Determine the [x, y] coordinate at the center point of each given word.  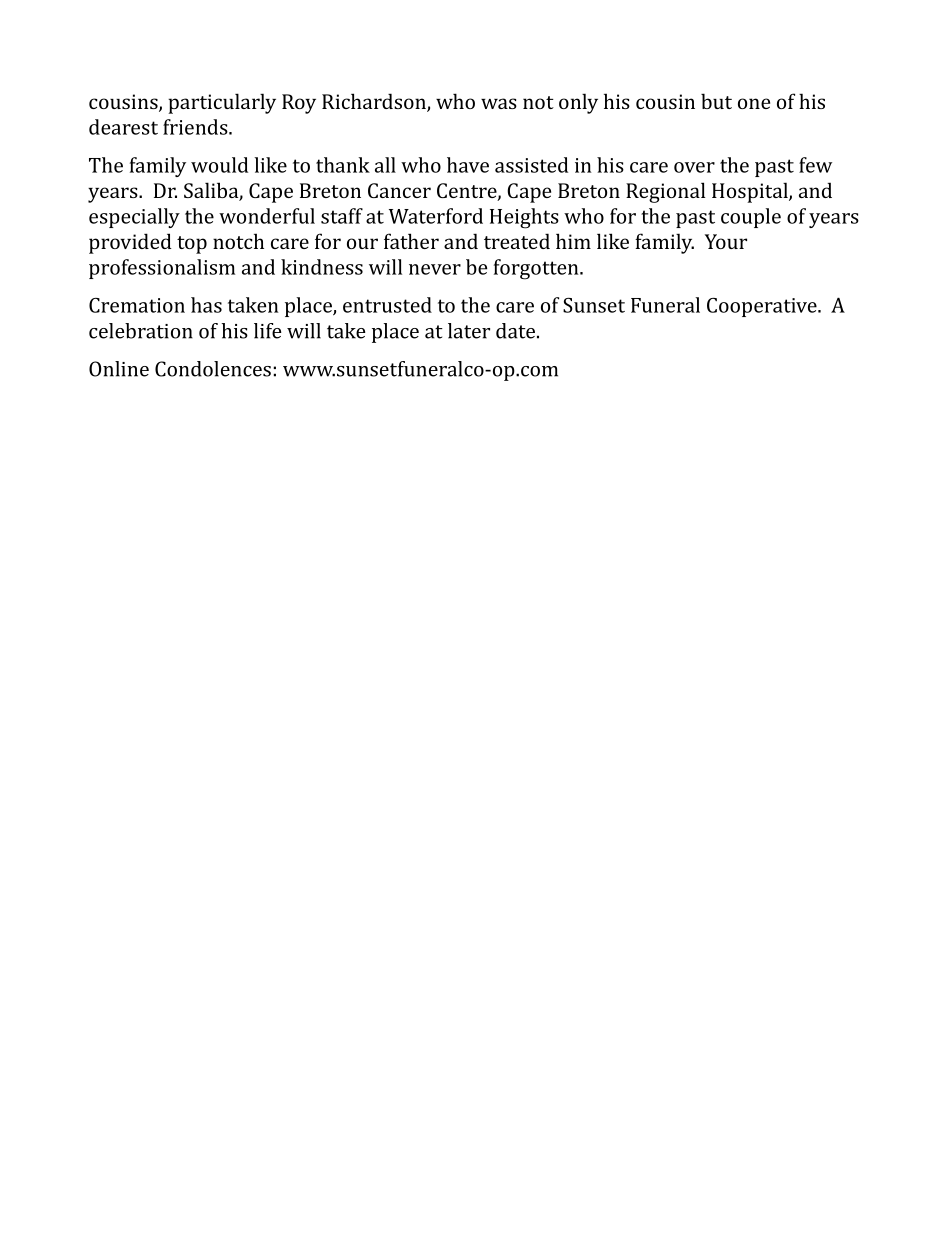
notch [238, 241]
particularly [222, 103]
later [469, 331]
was [499, 103]
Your [726, 241]
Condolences [213, 369]
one [754, 103]
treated [517, 241]
